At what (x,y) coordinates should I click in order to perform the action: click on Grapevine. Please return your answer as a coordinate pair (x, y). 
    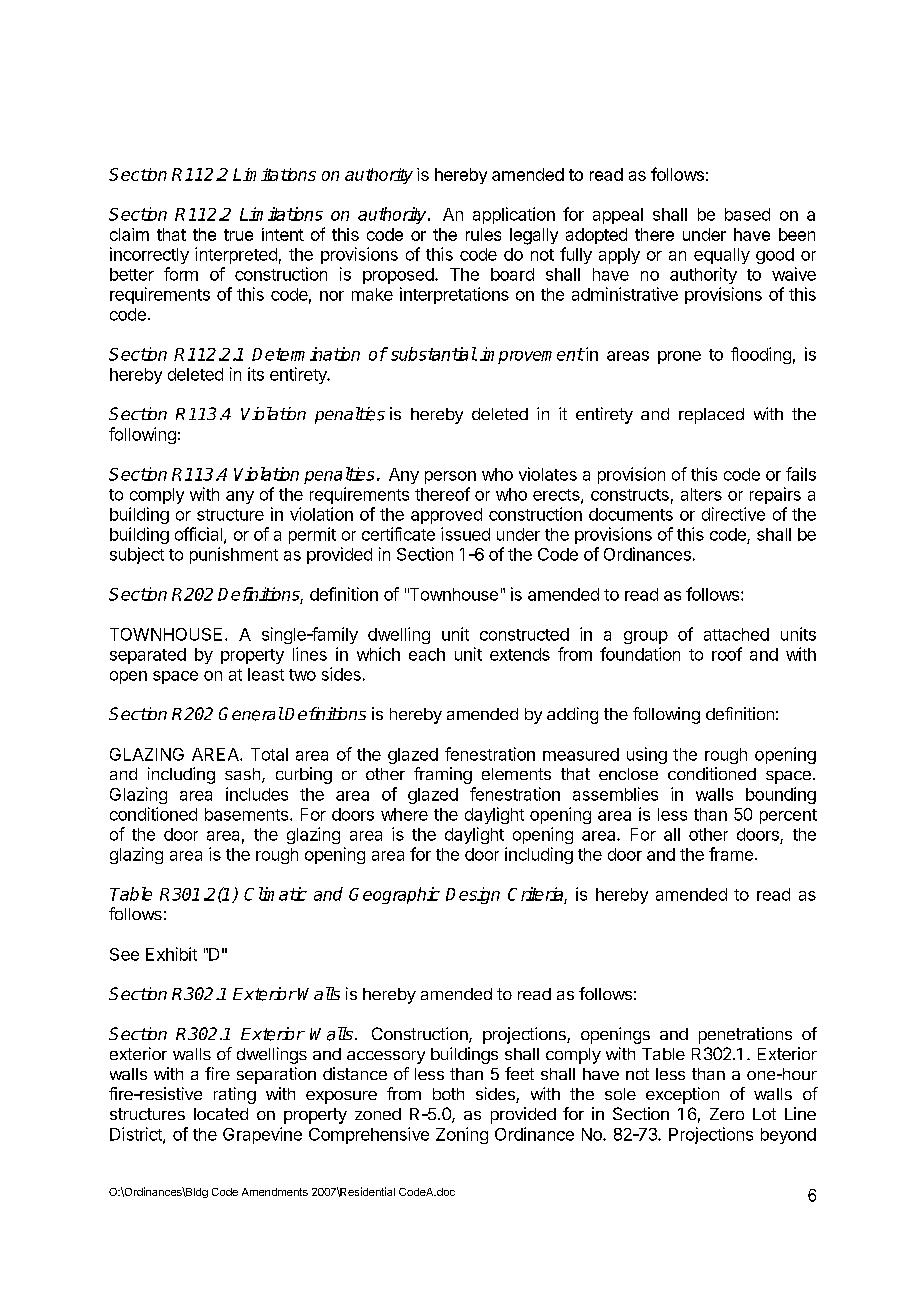
    Looking at the image, I should click on (262, 1135).
